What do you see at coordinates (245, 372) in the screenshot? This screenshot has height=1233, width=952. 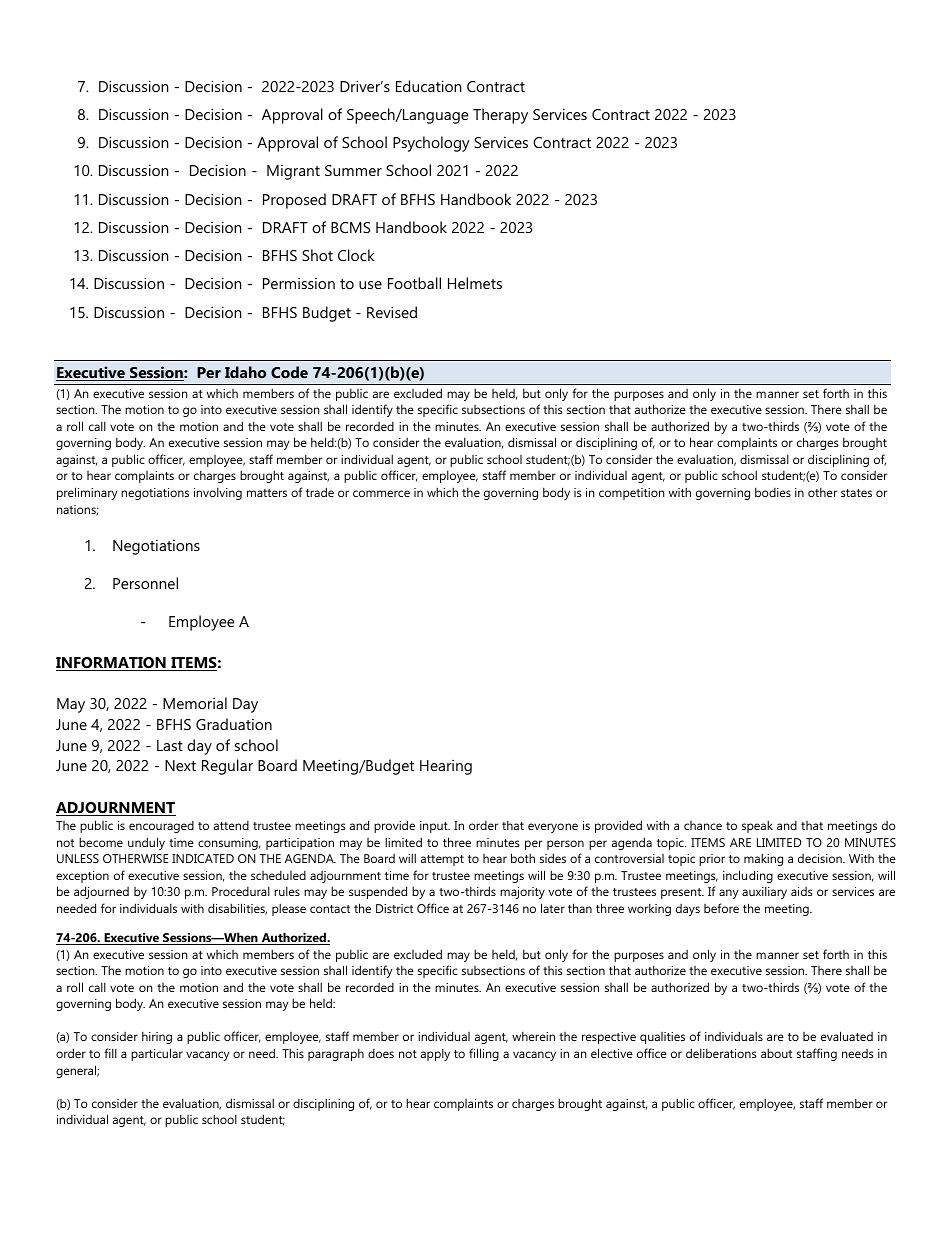 I see `Idaho` at bounding box center [245, 372].
